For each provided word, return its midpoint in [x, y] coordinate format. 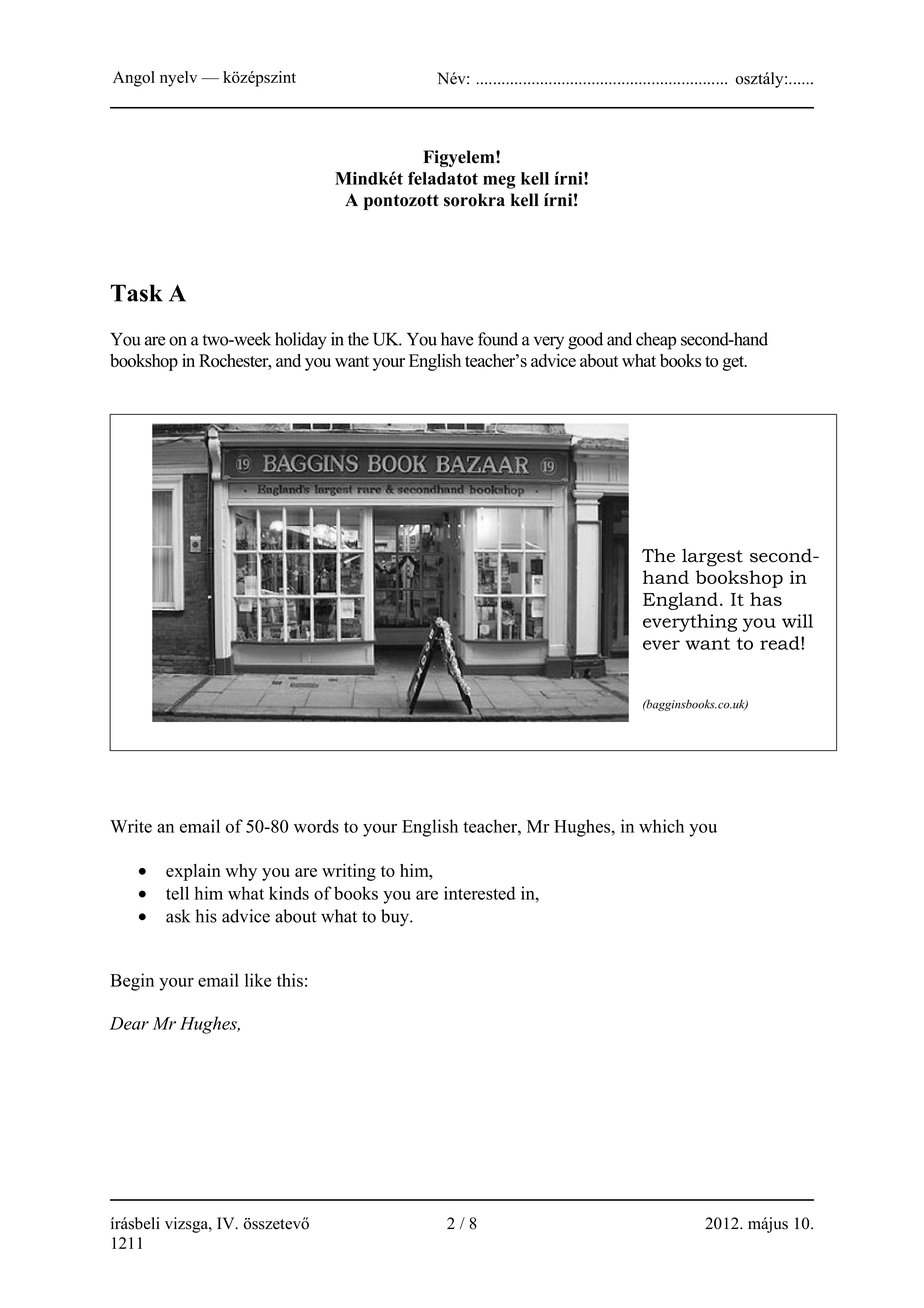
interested [479, 893]
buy [396, 918]
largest [712, 557]
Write [131, 826]
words [316, 826]
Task [136, 293]
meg [499, 182]
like [258, 980]
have [457, 339]
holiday [301, 341]
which [661, 826]
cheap [656, 341]
